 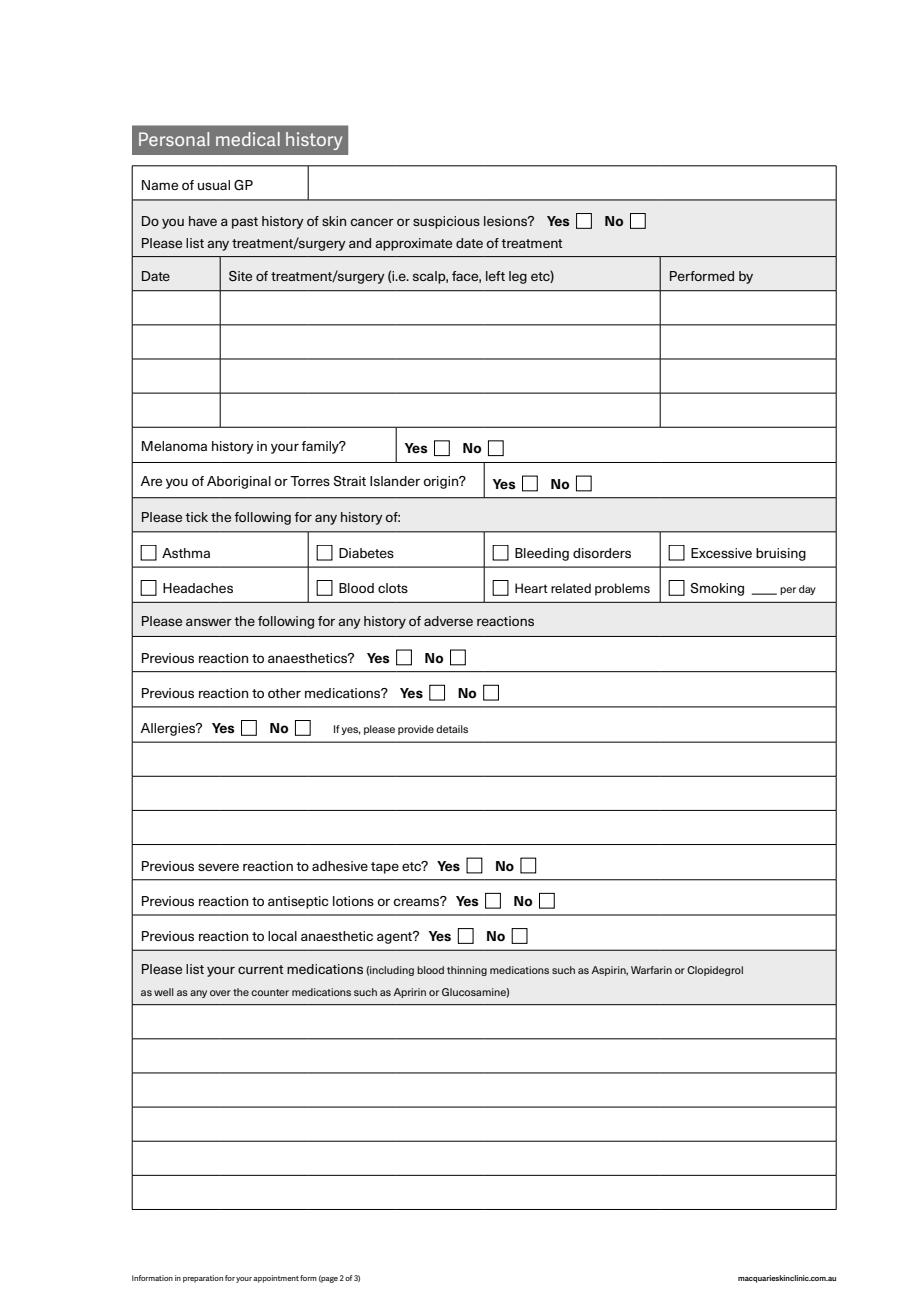 What do you see at coordinates (717, 589) in the page?
I see `Smoking` at bounding box center [717, 589].
